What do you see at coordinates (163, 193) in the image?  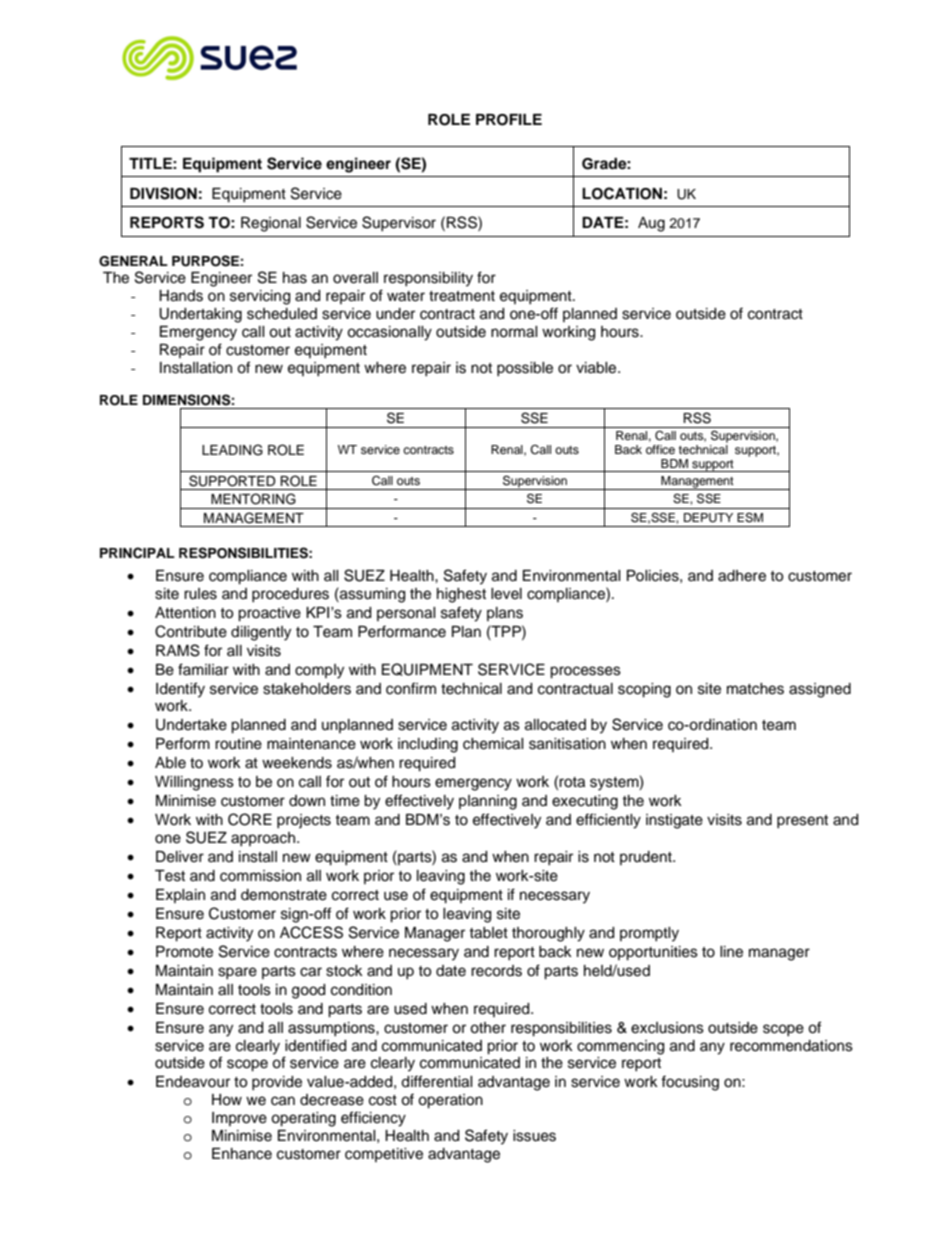 I see `DIVISION` at bounding box center [163, 193].
